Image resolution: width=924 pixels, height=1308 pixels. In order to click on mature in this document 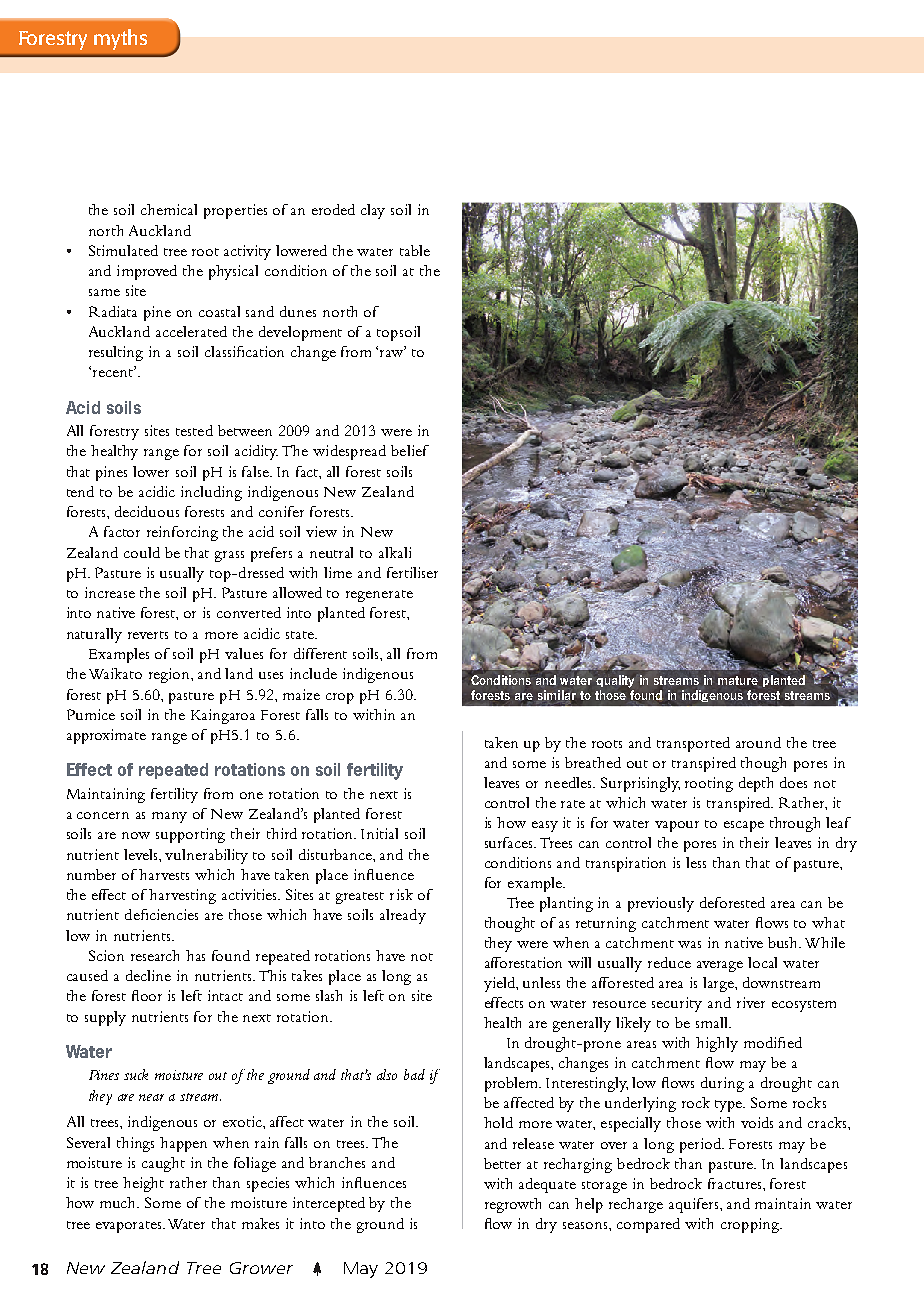, I will do `click(738, 680)`.
